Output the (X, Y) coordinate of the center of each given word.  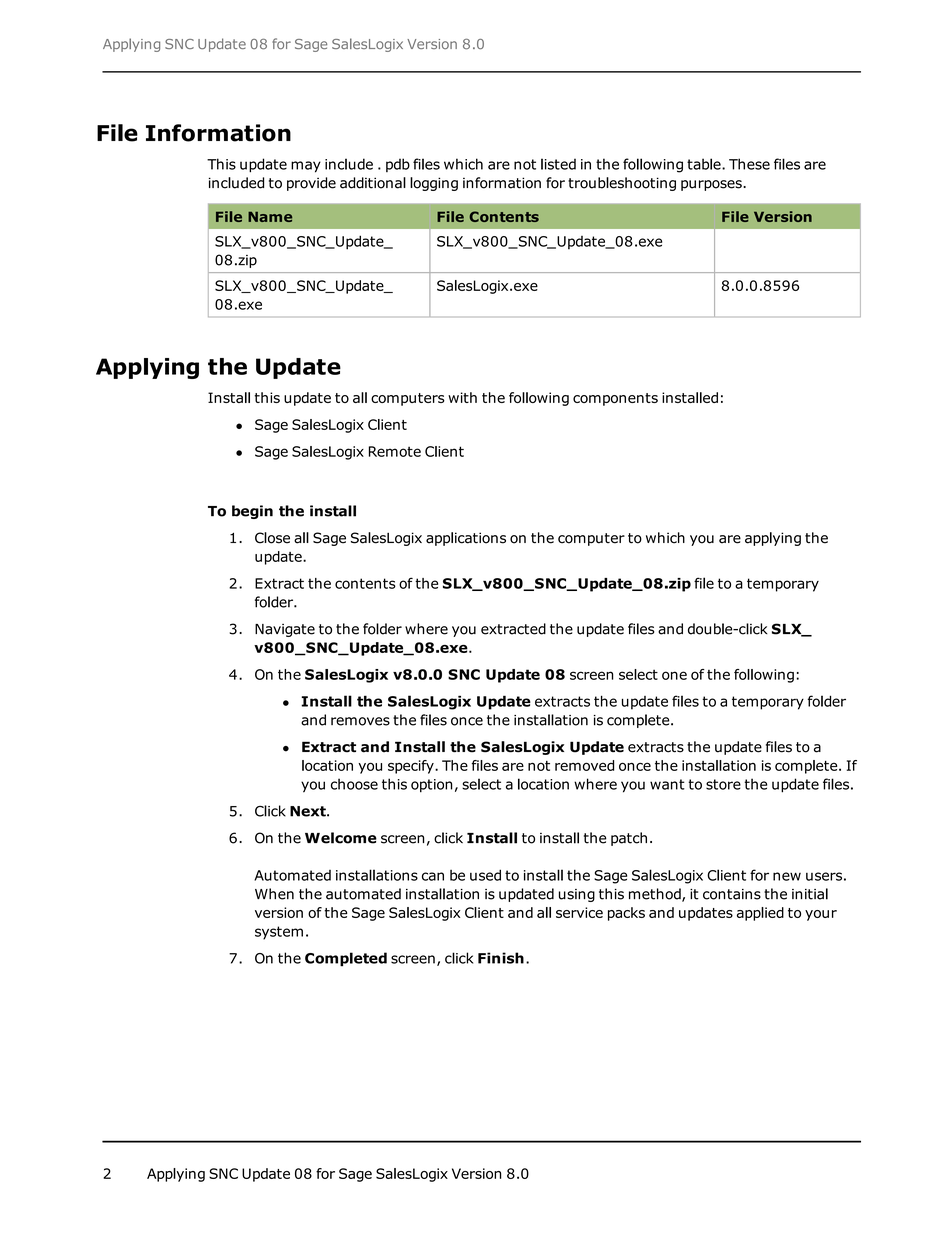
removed (584, 765)
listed (558, 164)
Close (272, 538)
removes (360, 721)
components (615, 399)
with (462, 397)
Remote (395, 451)
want (667, 784)
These (749, 164)
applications (466, 539)
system (279, 933)
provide (311, 184)
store (723, 784)
